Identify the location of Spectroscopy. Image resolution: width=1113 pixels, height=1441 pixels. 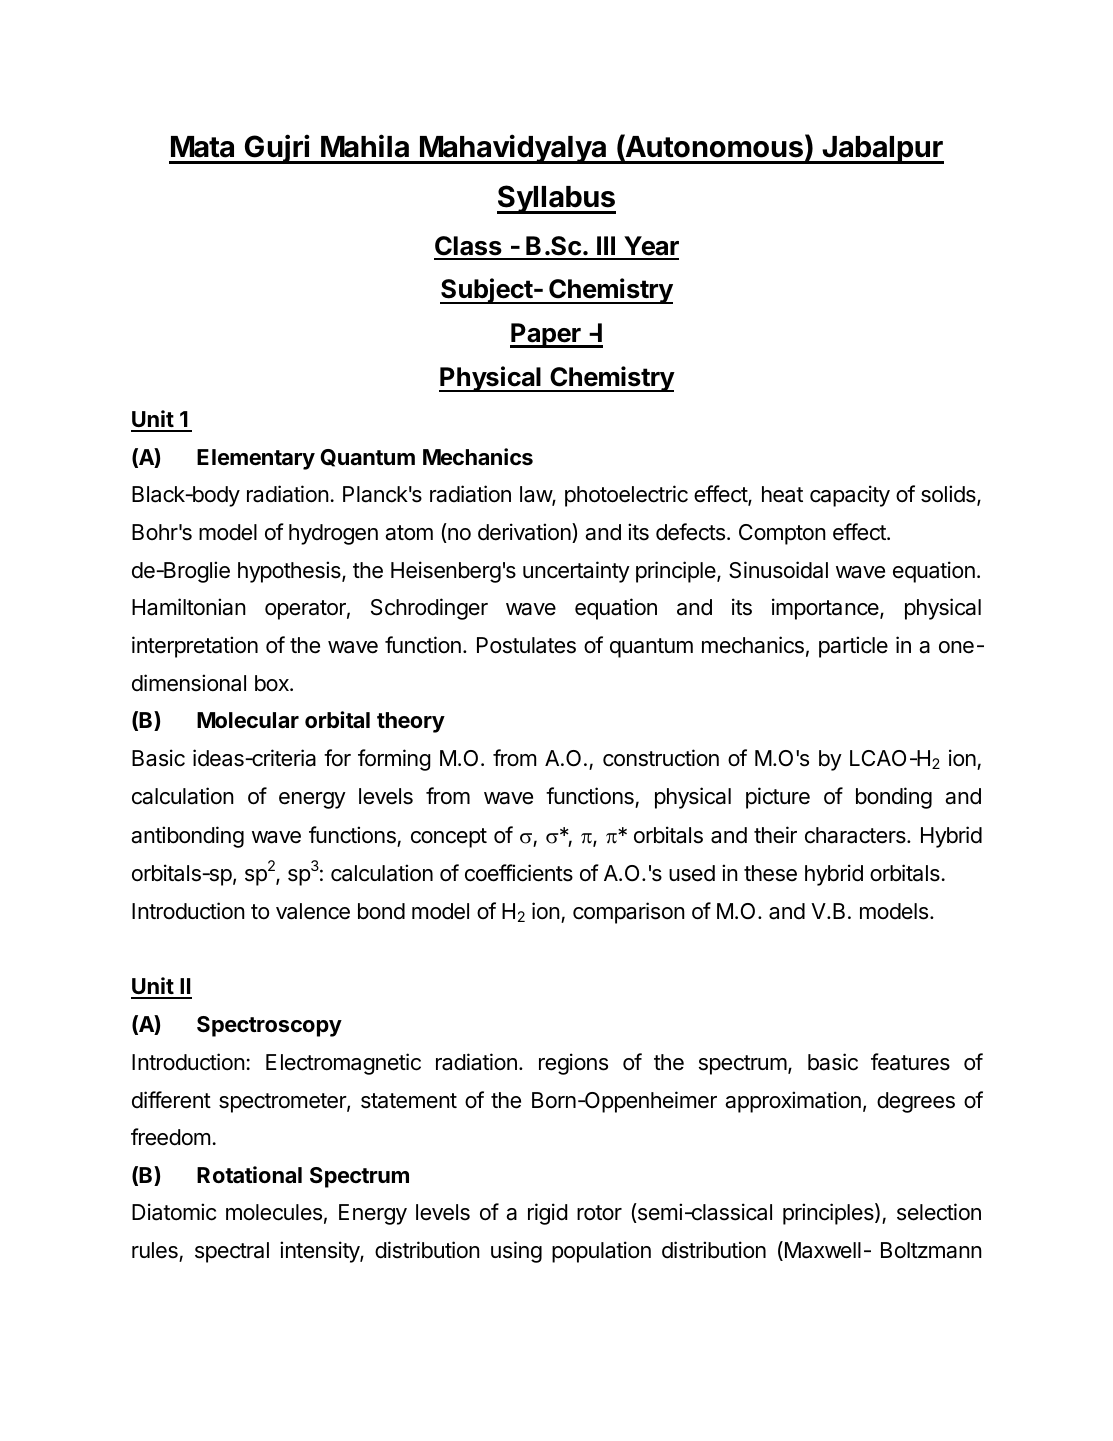
(269, 1026).
